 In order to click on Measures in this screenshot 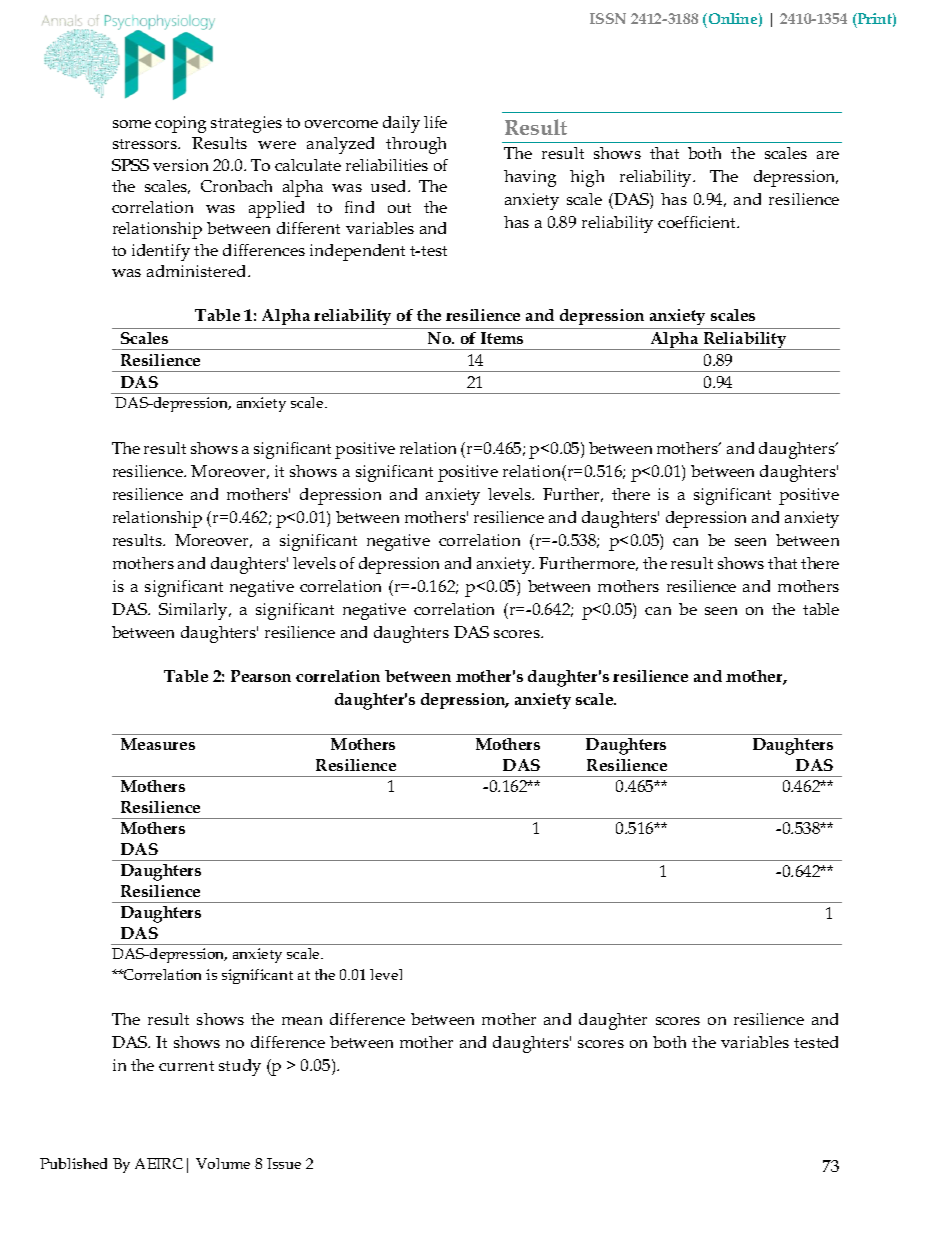, I will do `click(158, 744)`.
